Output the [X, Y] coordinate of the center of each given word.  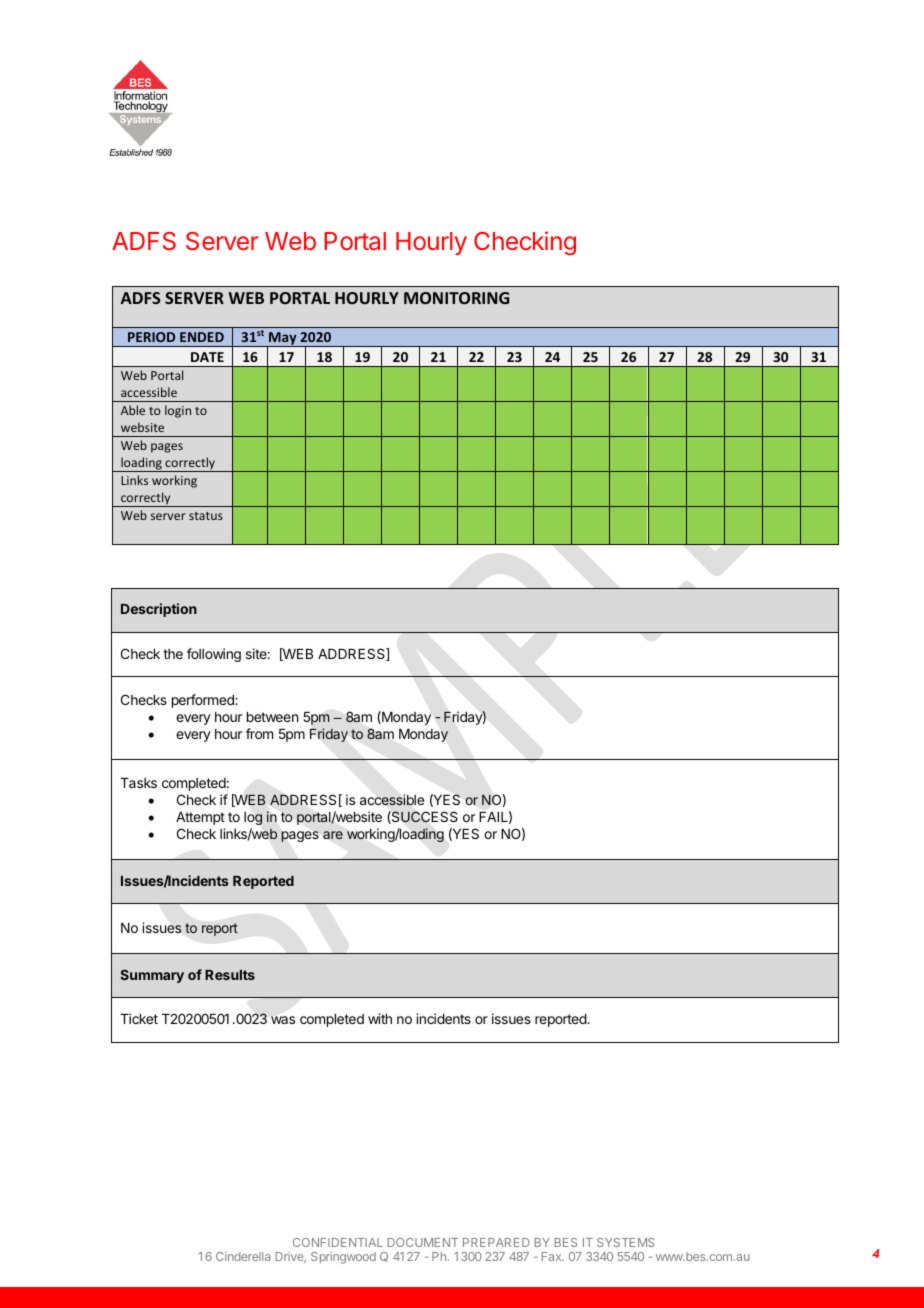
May [283, 340]
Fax [552, 1256]
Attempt [200, 818]
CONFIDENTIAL [338, 1242]
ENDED [202, 337]
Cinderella [243, 1256]
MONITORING [456, 298]
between [272, 717]
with [380, 1018]
